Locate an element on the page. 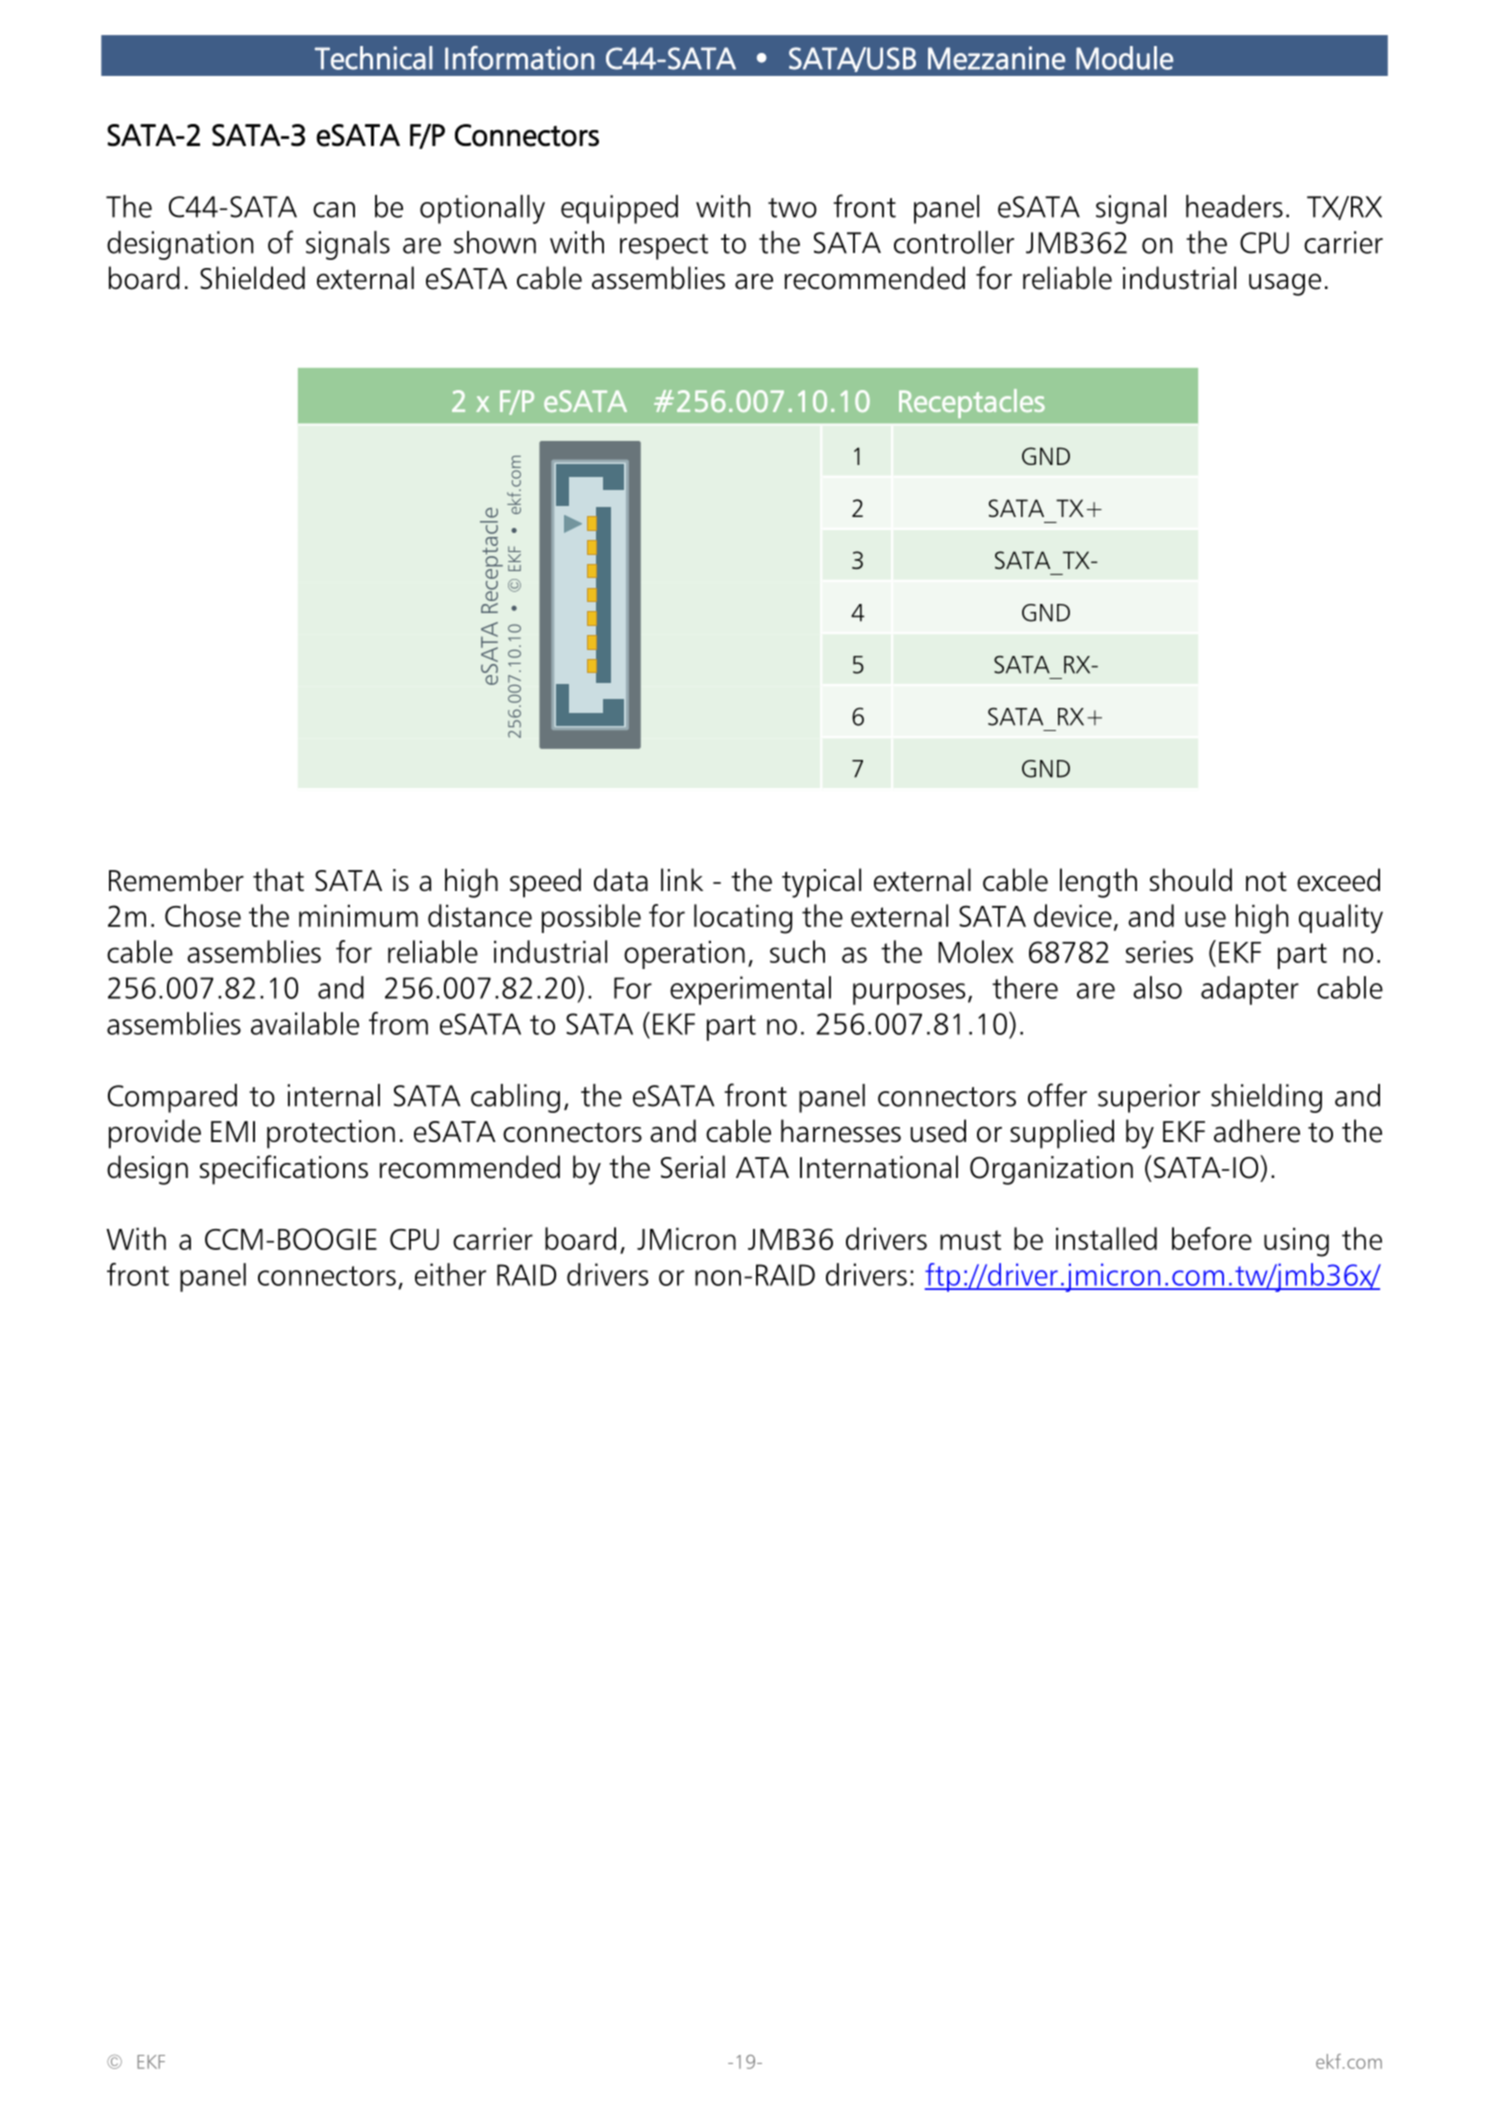 Image resolution: width=1489 pixels, height=2106 pixels. Module is located at coordinates (1124, 58).
